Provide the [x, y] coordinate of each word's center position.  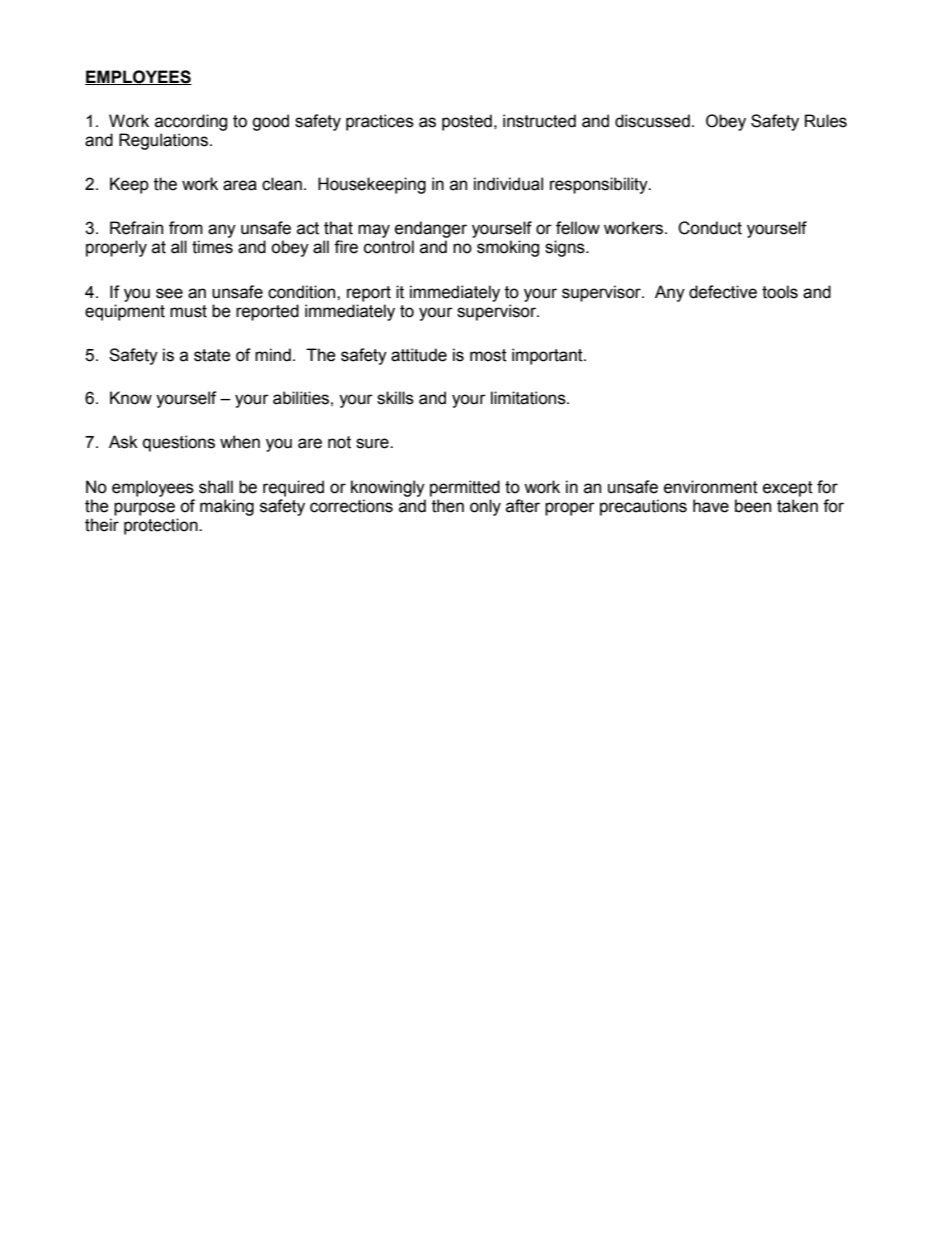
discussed [652, 121]
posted [467, 122]
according [191, 122]
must [188, 311]
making [227, 507]
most [488, 355]
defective [723, 292]
